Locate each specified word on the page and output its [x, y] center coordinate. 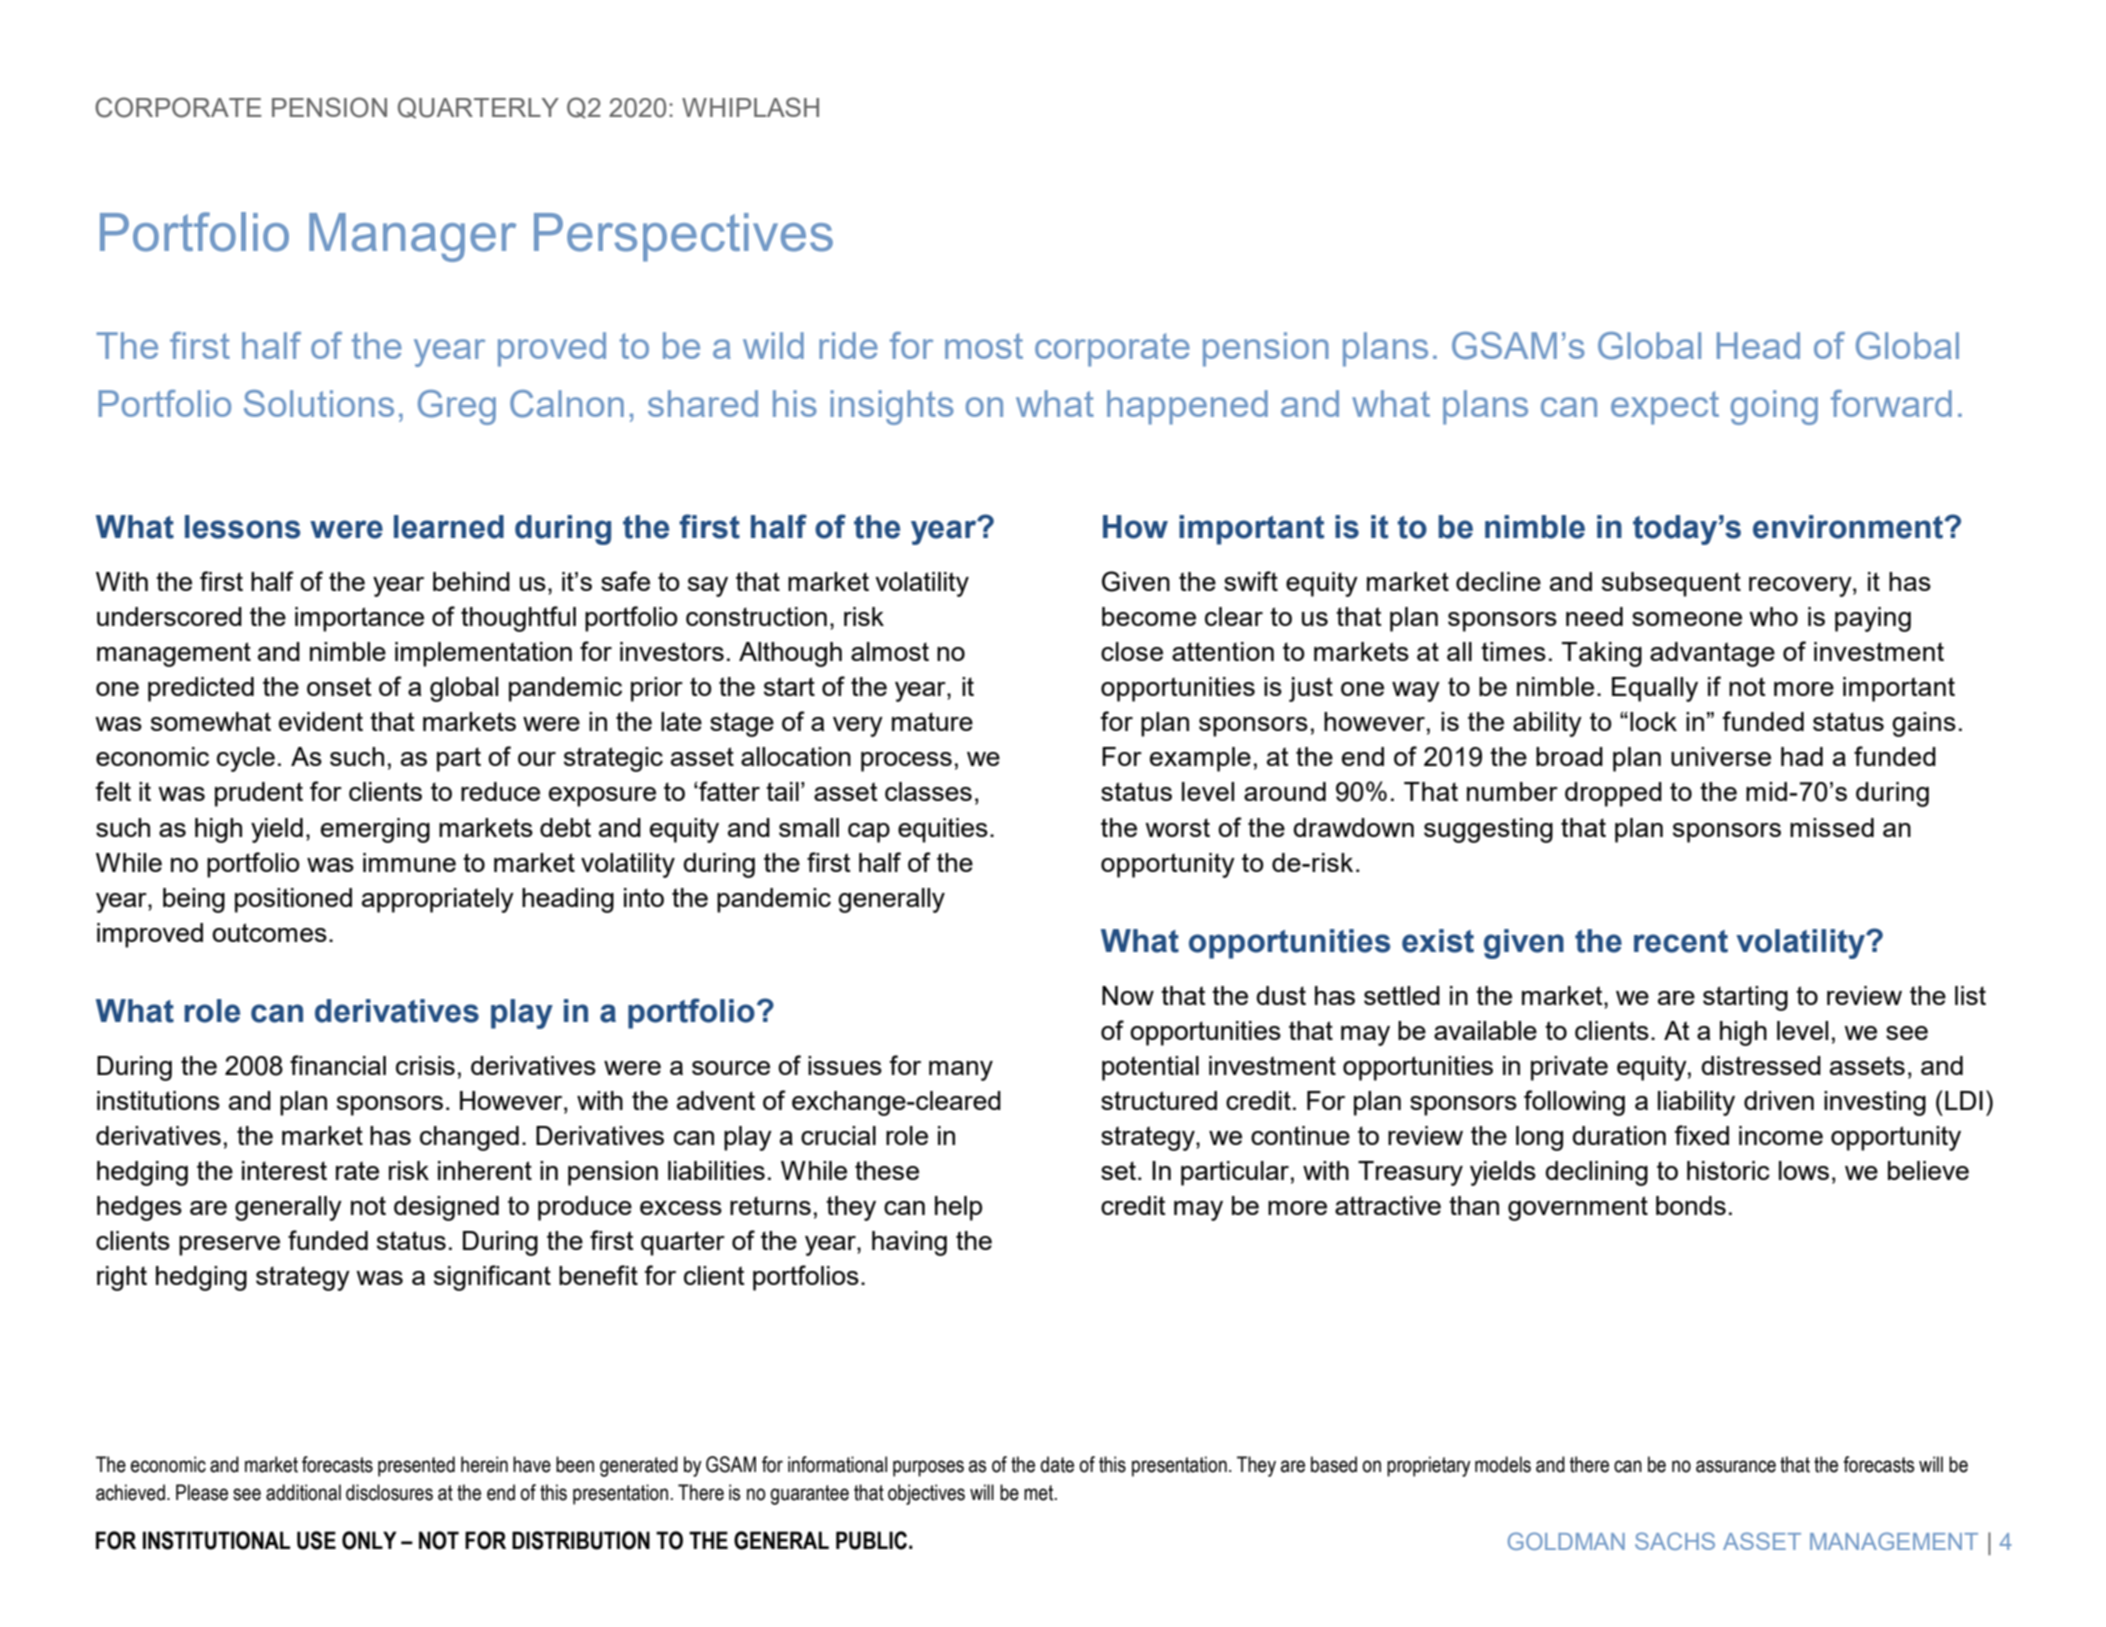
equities [943, 830]
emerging [375, 830]
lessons [243, 527]
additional [303, 1492]
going [1774, 407]
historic [1728, 1170]
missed [1832, 827]
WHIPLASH [750, 107]
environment [1849, 527]
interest [284, 1170]
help [958, 1208]
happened [1187, 407]
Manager [412, 237]
